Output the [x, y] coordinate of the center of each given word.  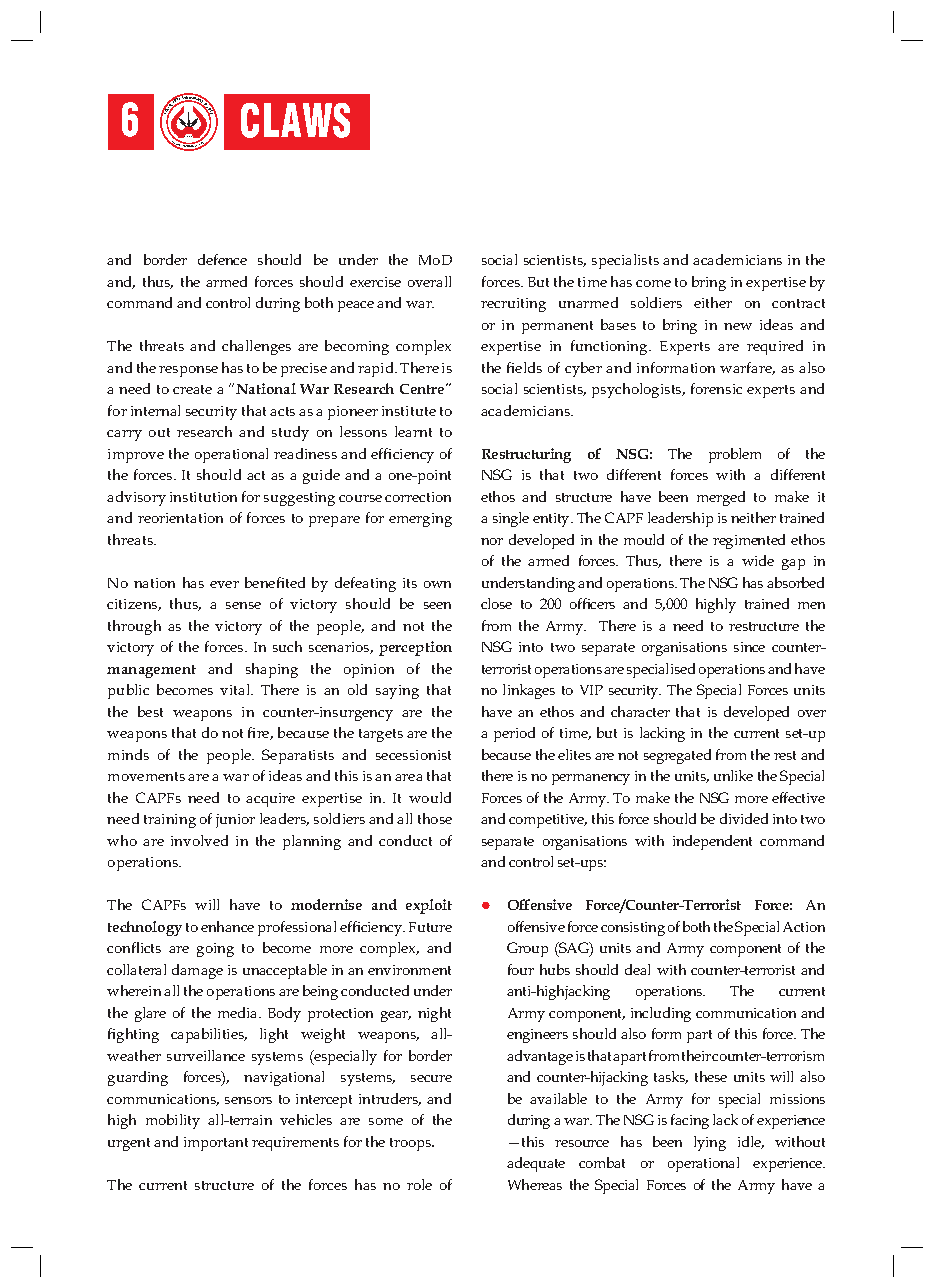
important [216, 1144]
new [738, 326]
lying [710, 1143]
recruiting [513, 305]
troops [411, 1144]
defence [222, 259]
